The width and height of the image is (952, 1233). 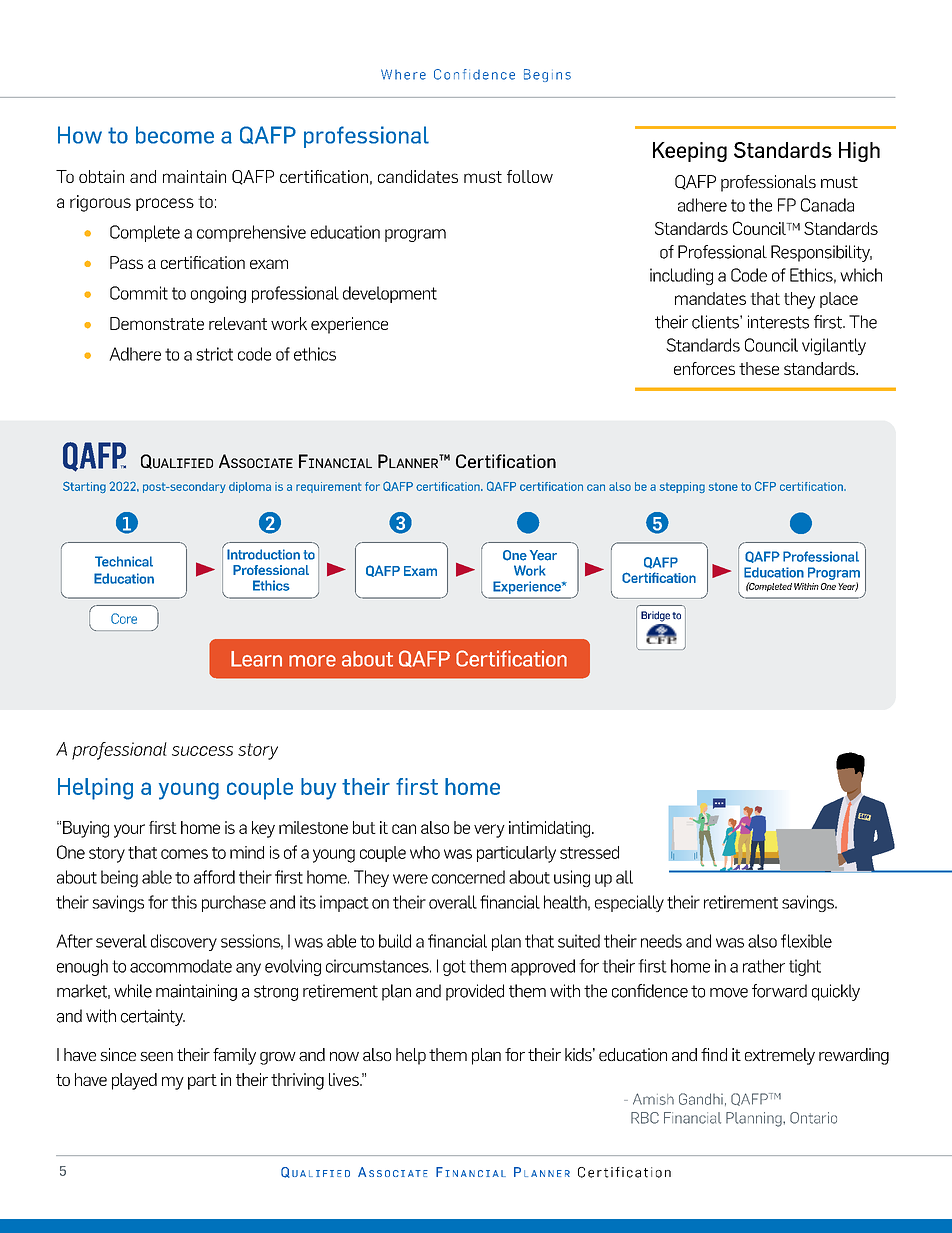 I want to click on intimidating, so click(x=551, y=829).
